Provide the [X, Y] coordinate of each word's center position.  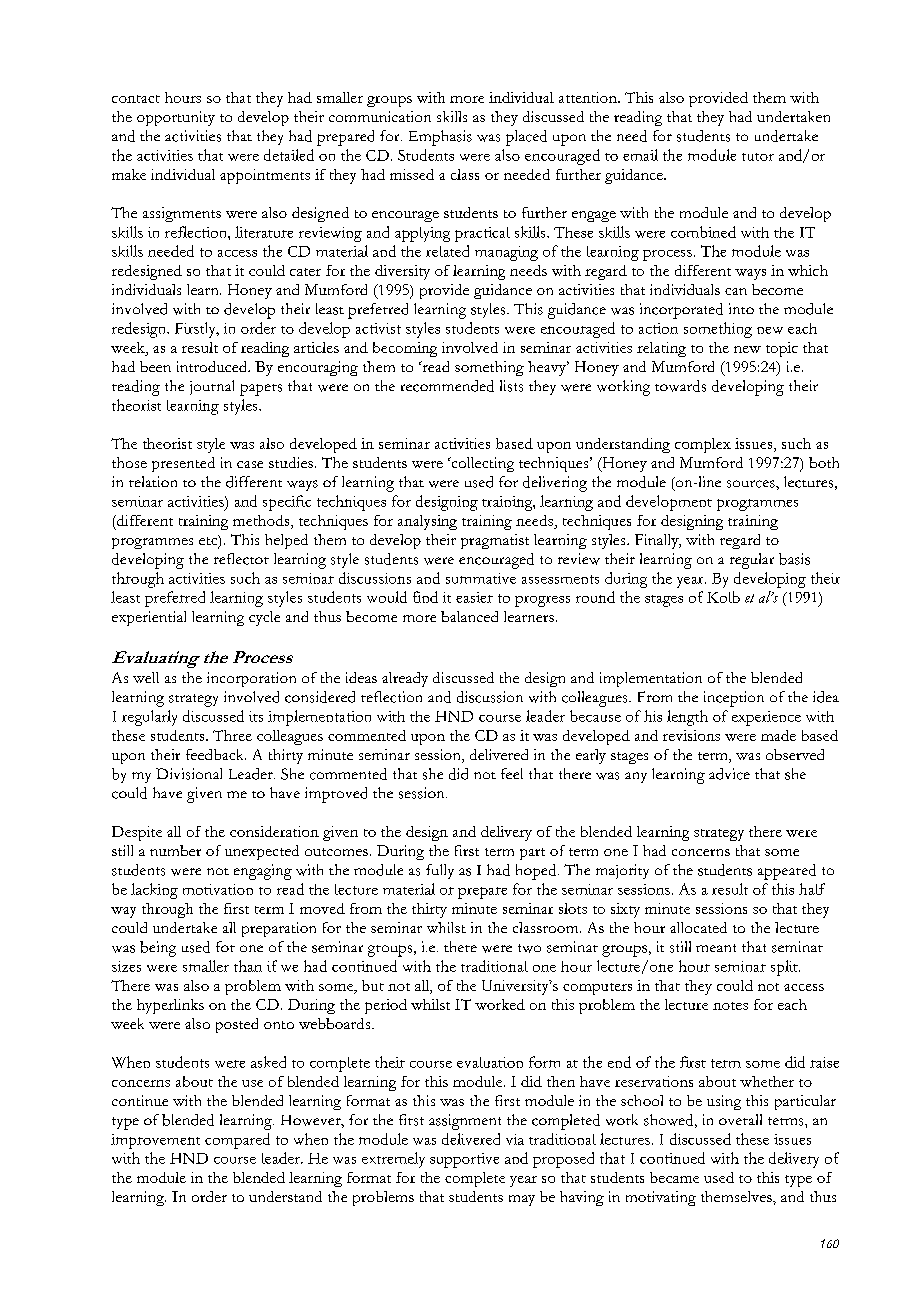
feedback [216, 754]
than [248, 966]
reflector [241, 559]
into [741, 308]
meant [716, 948]
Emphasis [440, 138]
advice [729, 774]
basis [794, 559]
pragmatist [495, 541]
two [529, 948]
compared [237, 1141]
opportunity [176, 118]
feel [512, 773]
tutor [758, 157]
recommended [447, 386]
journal [212, 387]
